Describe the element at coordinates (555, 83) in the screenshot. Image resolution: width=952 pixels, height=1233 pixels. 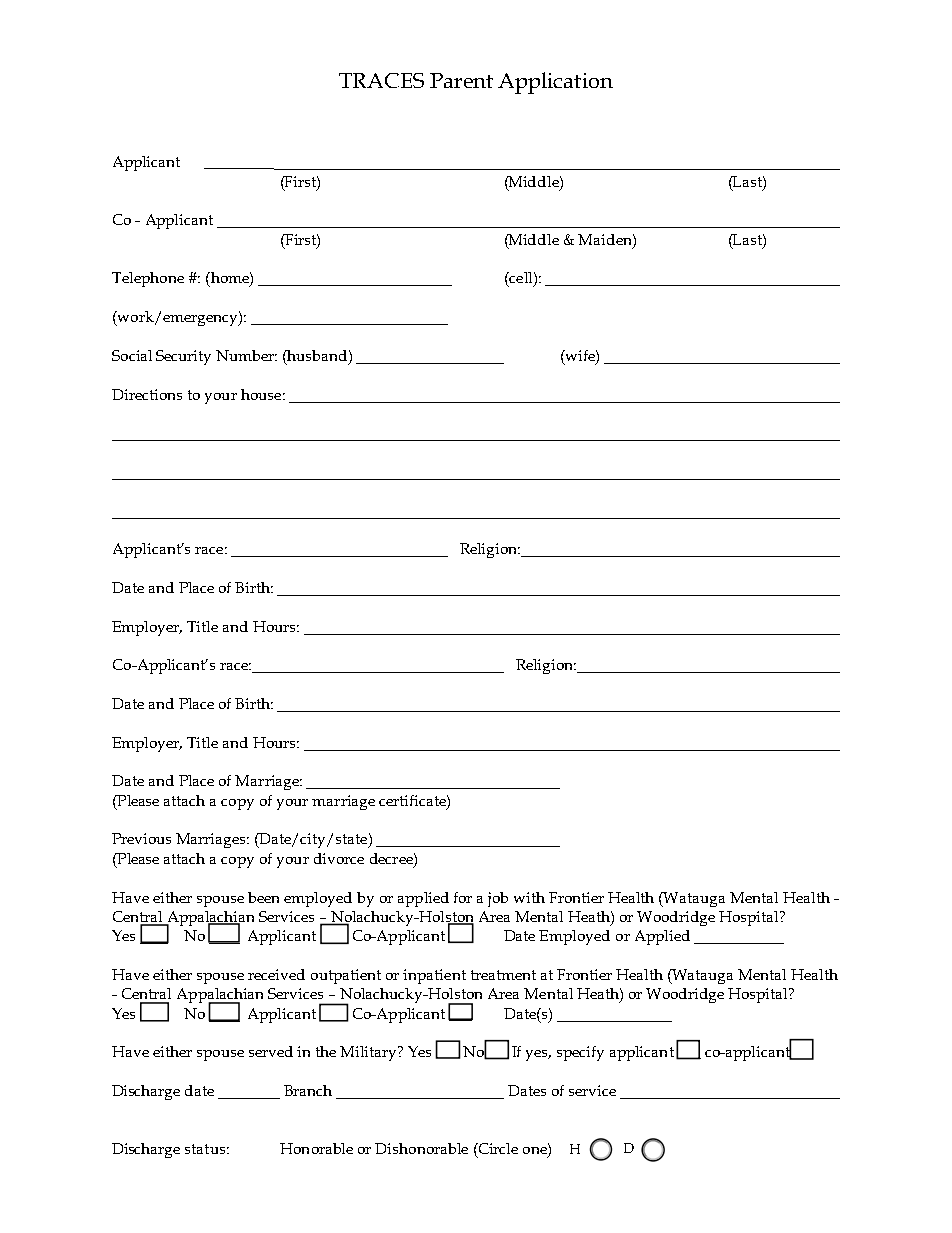
I see `Application` at that location.
